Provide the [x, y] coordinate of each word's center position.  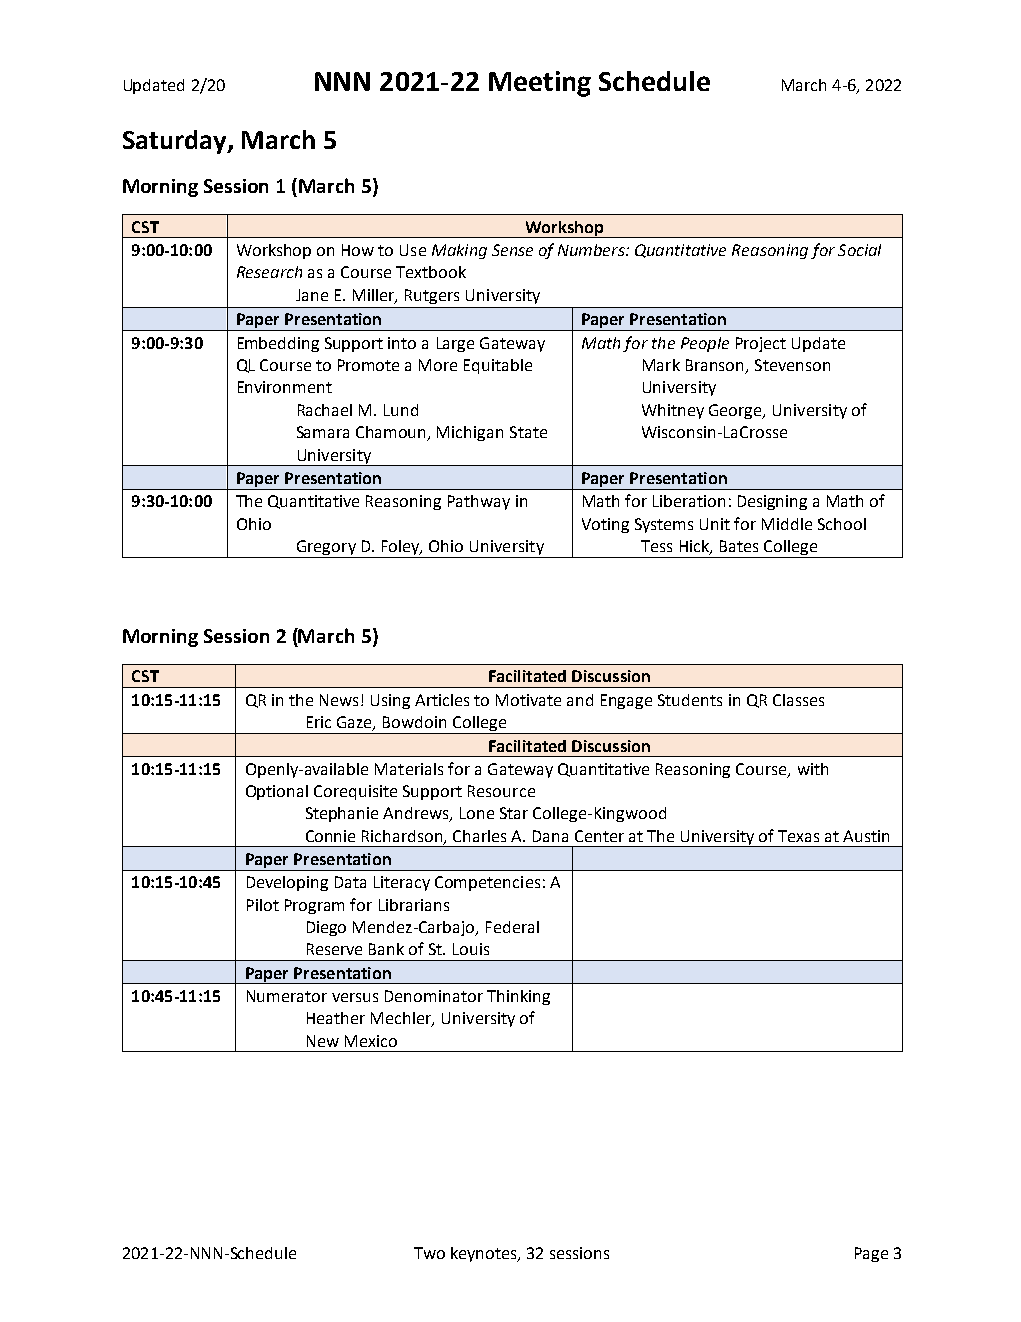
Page [871, 1254]
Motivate [528, 700]
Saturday [176, 142]
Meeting [540, 84]
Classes [798, 700]
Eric [319, 722]
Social [859, 250]
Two [429, 1253]
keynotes [485, 1254]
